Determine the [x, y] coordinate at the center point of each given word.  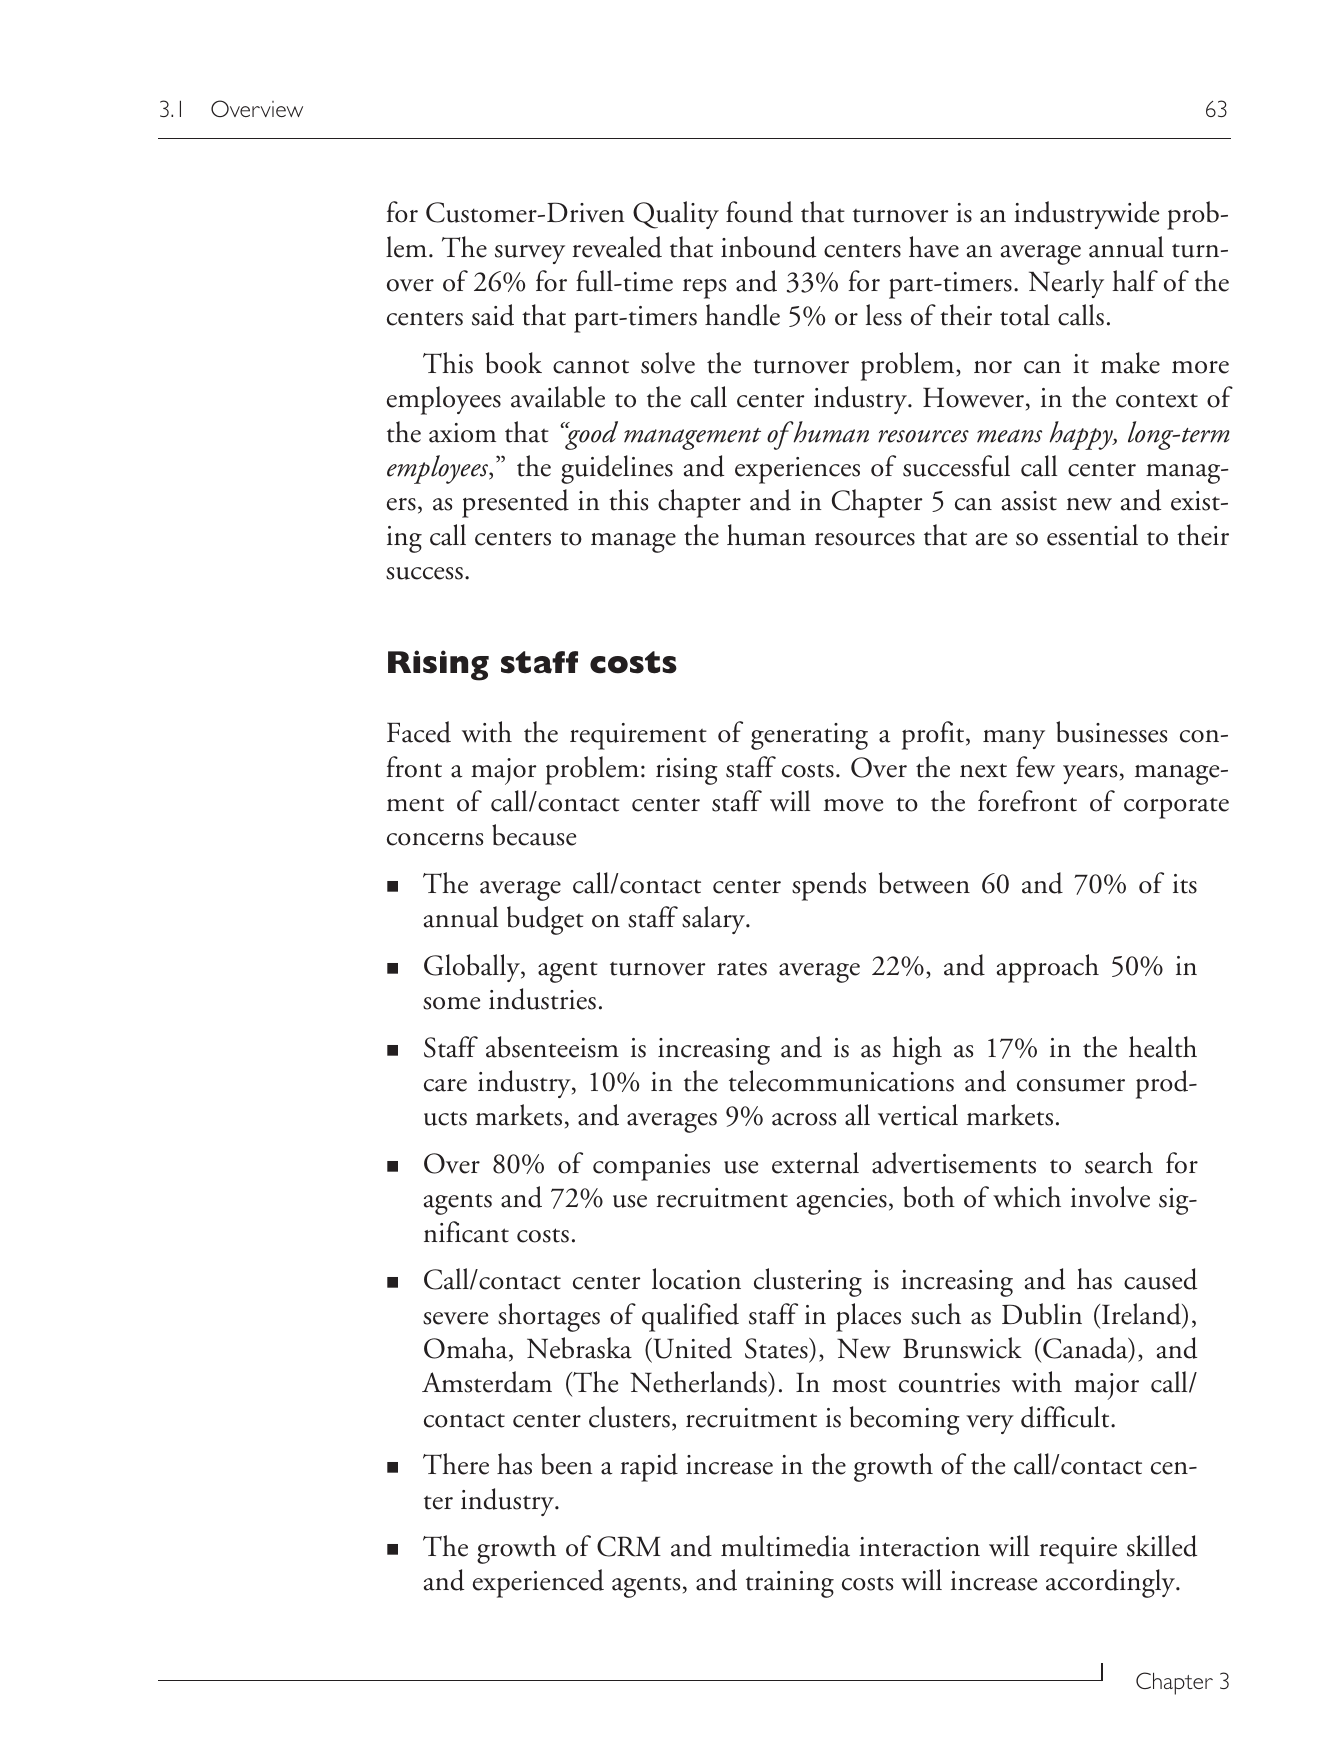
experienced [538, 1583]
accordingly [1112, 1583]
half [1135, 281]
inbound [768, 247]
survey [530, 254]
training [790, 1584]
